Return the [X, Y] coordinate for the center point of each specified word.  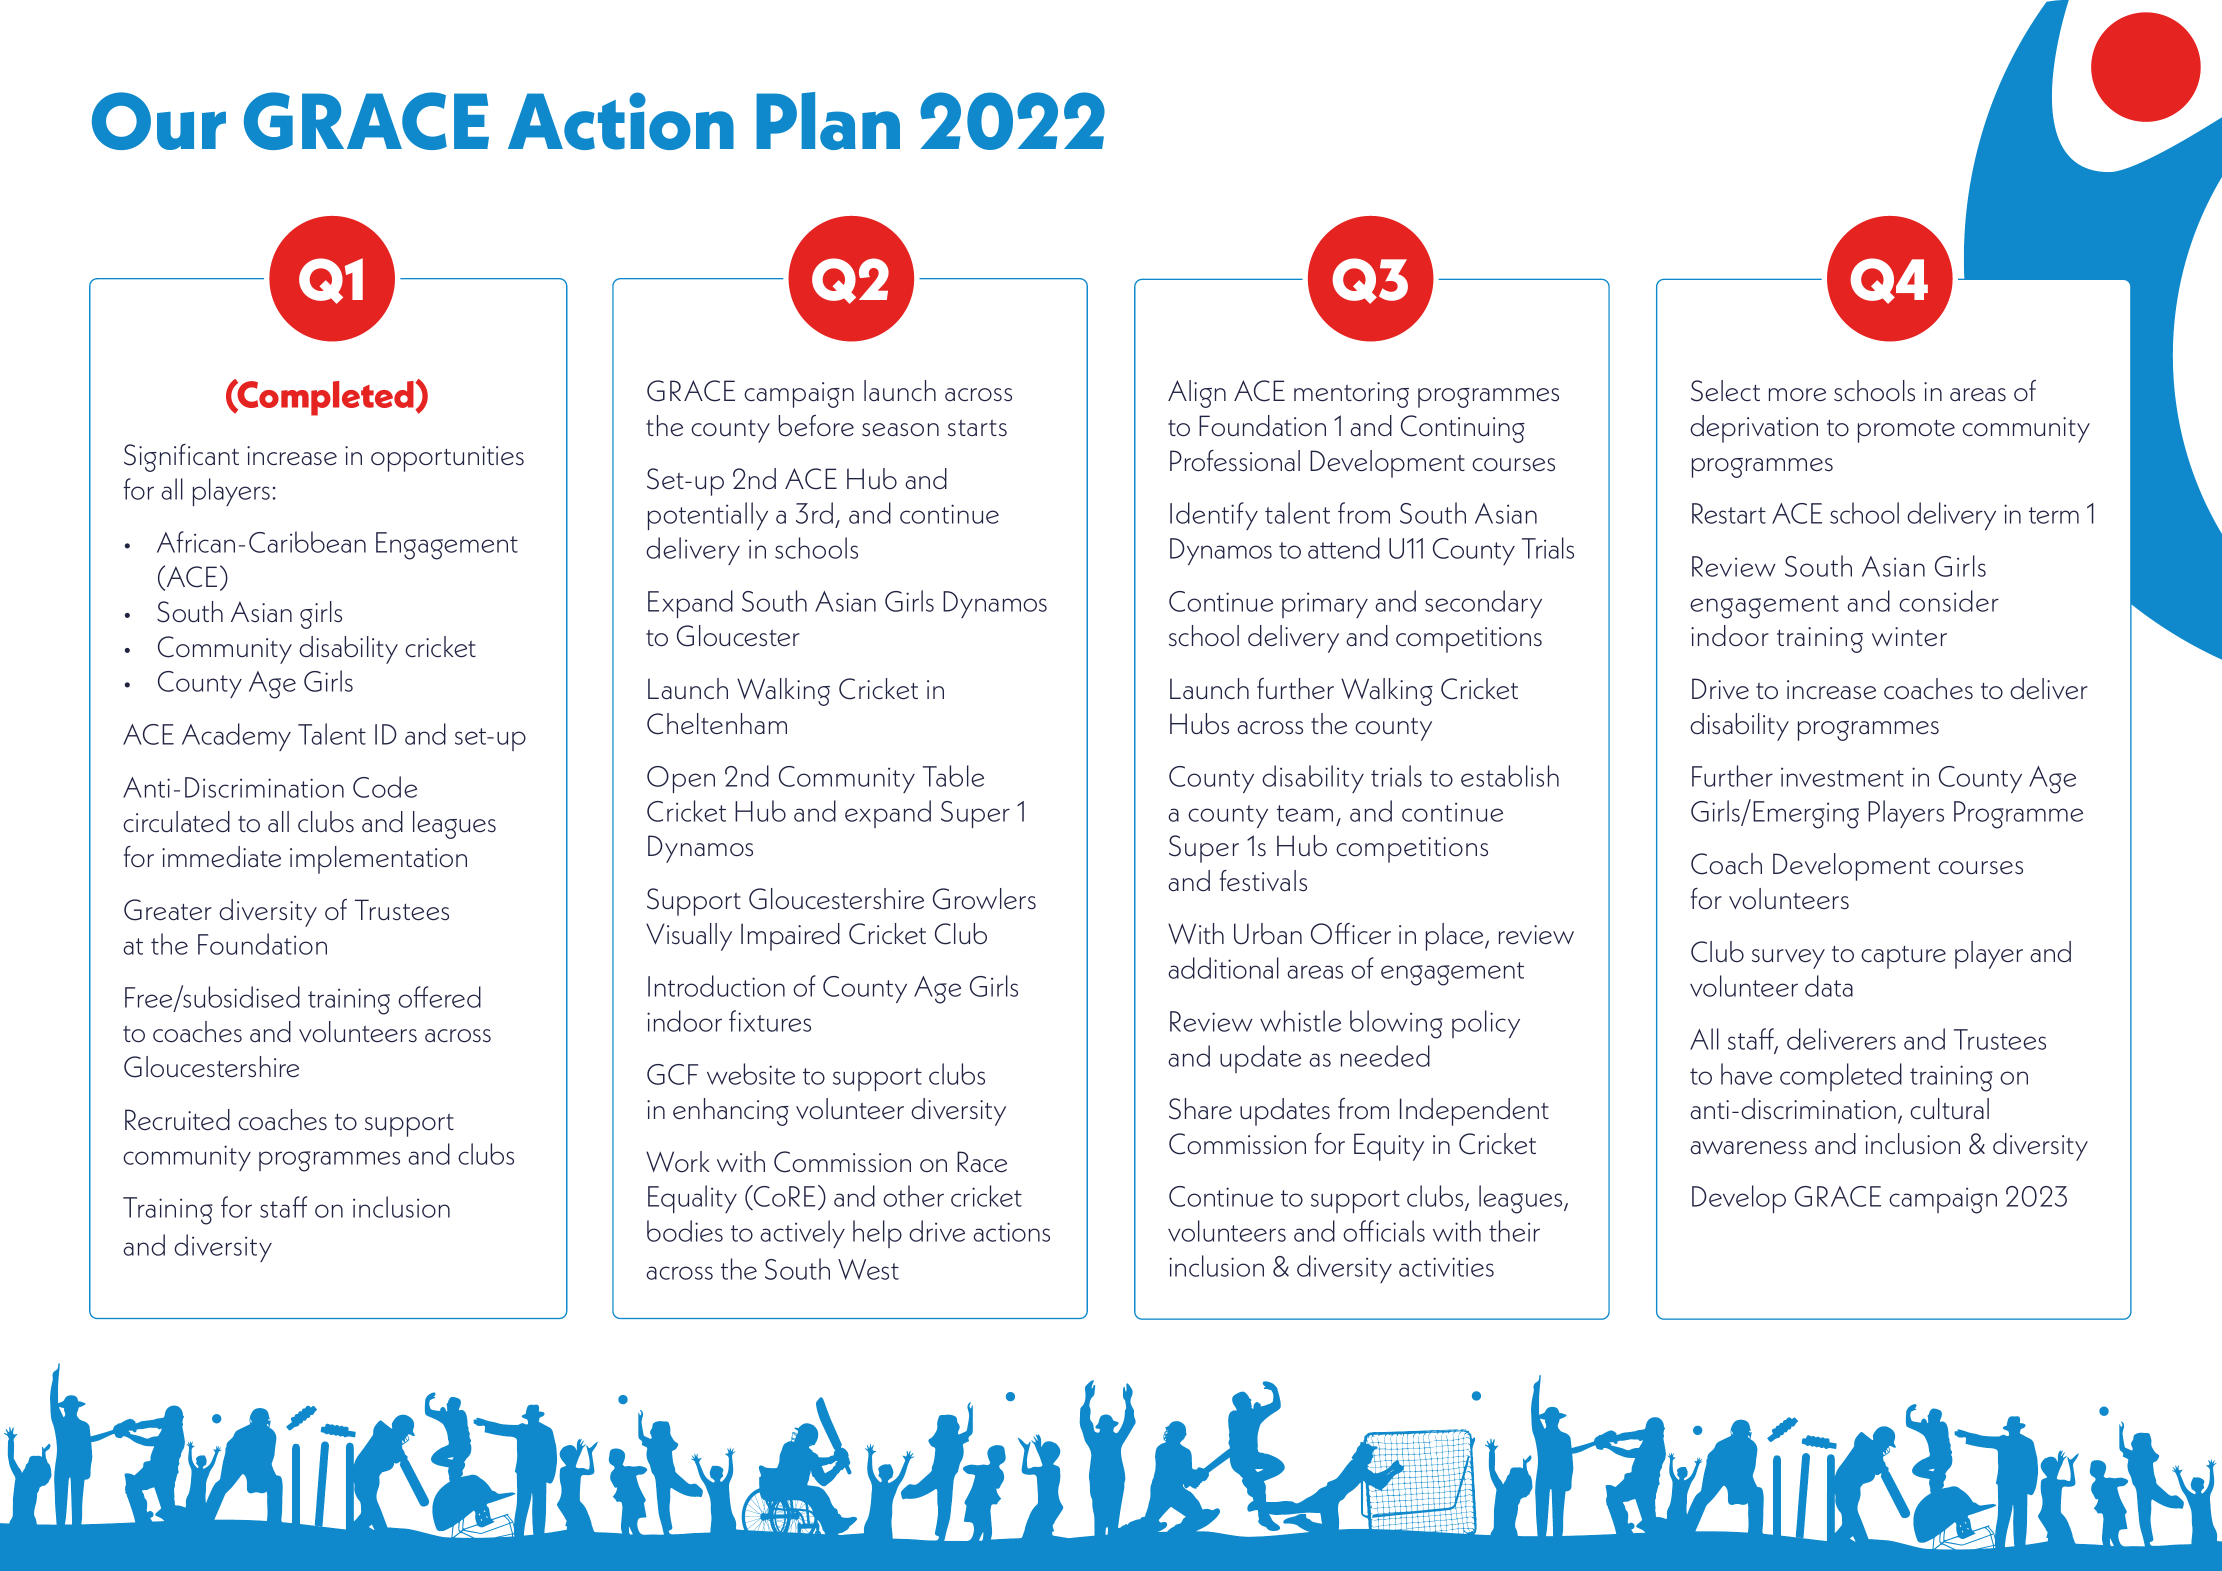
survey [1788, 959]
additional [1223, 968]
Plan [828, 121]
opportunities [447, 459]
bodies [685, 1231]
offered [439, 997]
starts [977, 428]
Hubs [1199, 724]
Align [1197, 394]
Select [1725, 391]
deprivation [1754, 429]
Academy [236, 737]
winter [1909, 637]
